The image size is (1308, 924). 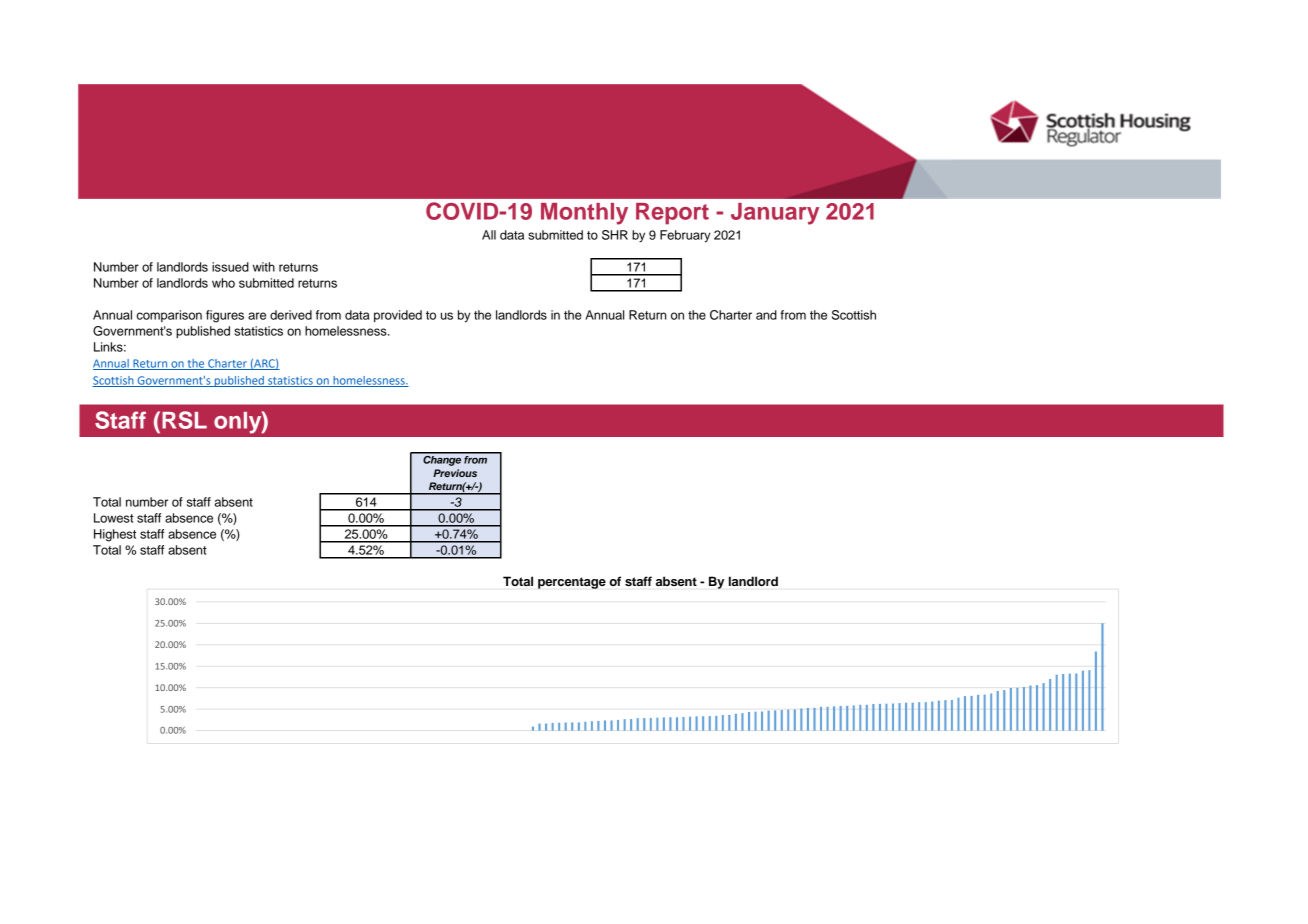 I want to click on Previous, so click(x=455, y=473).
